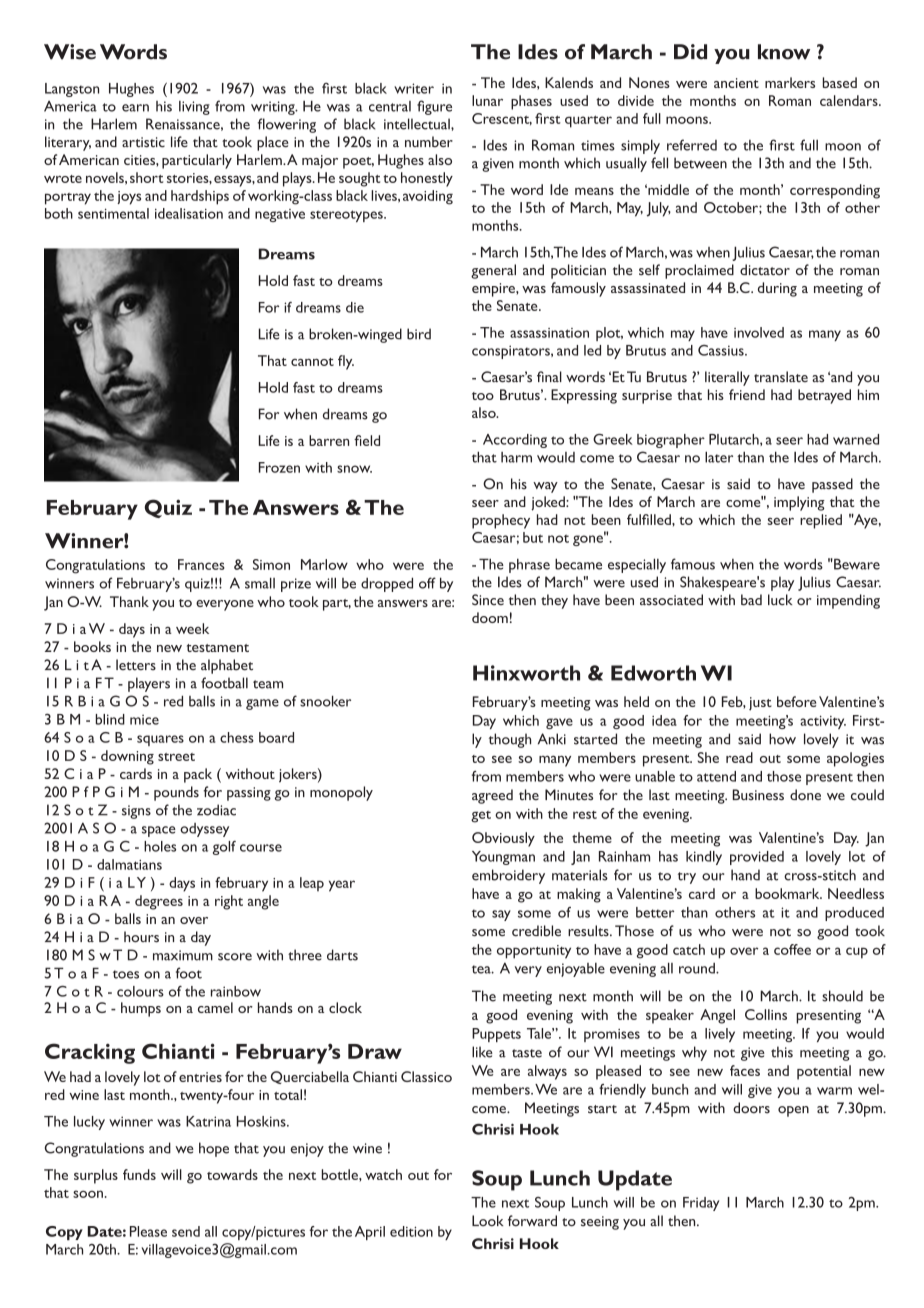  What do you see at coordinates (139, 1174) in the screenshot?
I see `funds` at bounding box center [139, 1174].
